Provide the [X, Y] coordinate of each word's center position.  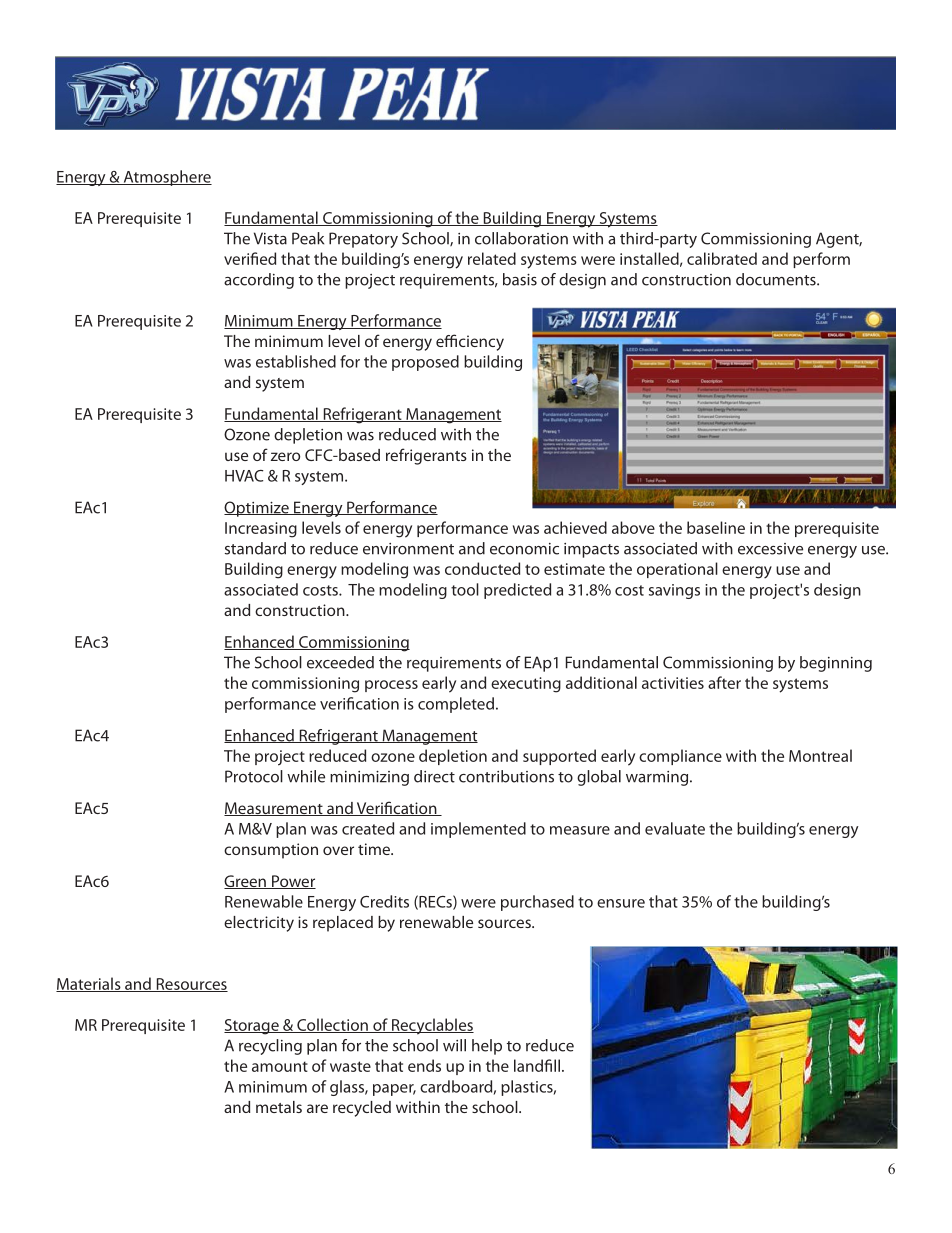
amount [280, 1066]
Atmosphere [166, 178]
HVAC [244, 476]
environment [408, 549]
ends [424, 1065]
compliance [680, 757]
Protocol [254, 776]
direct [434, 776]
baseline [716, 527]
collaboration [521, 238]
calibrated [722, 258]
